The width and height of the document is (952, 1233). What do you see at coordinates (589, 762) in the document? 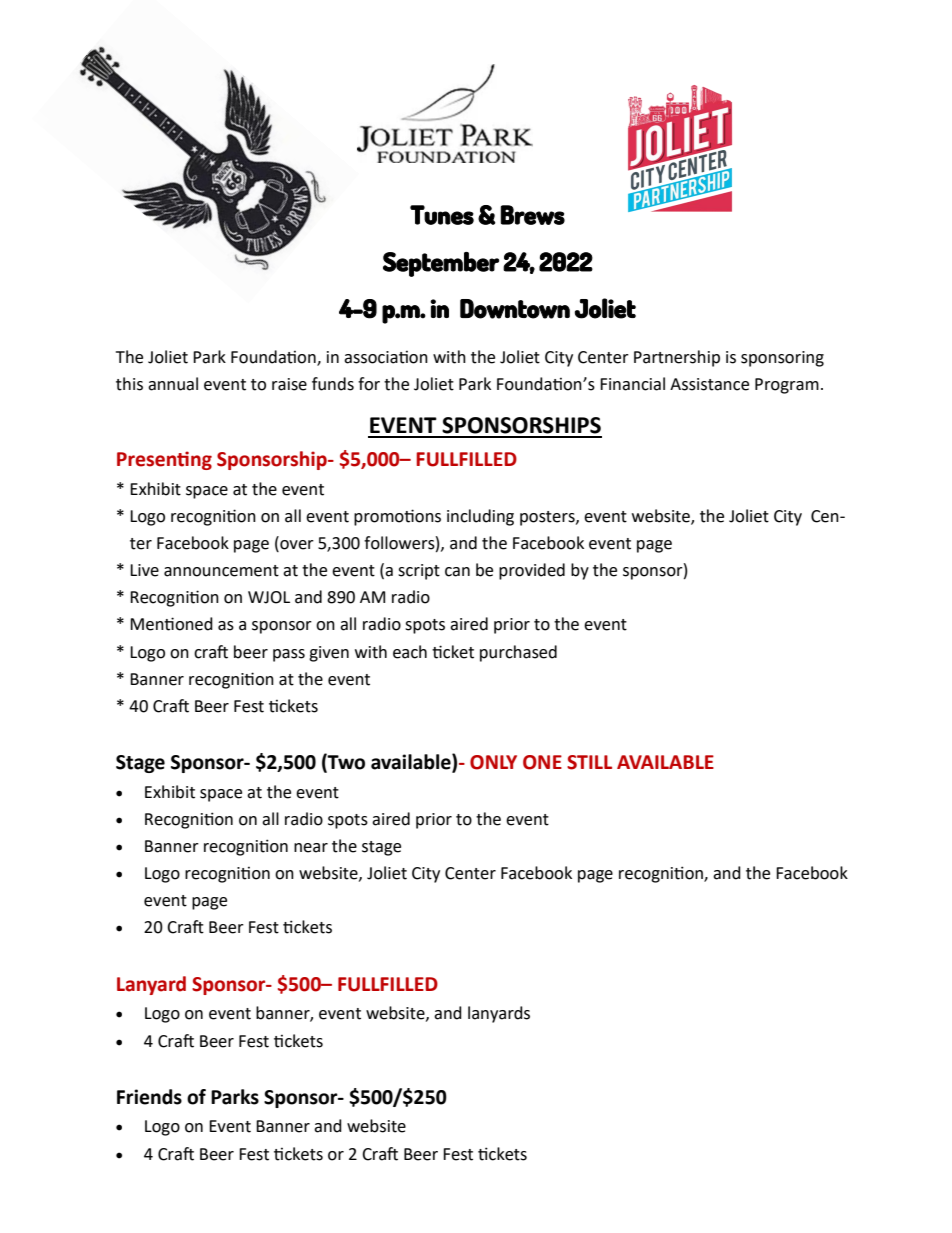
I see `STILL` at bounding box center [589, 762].
